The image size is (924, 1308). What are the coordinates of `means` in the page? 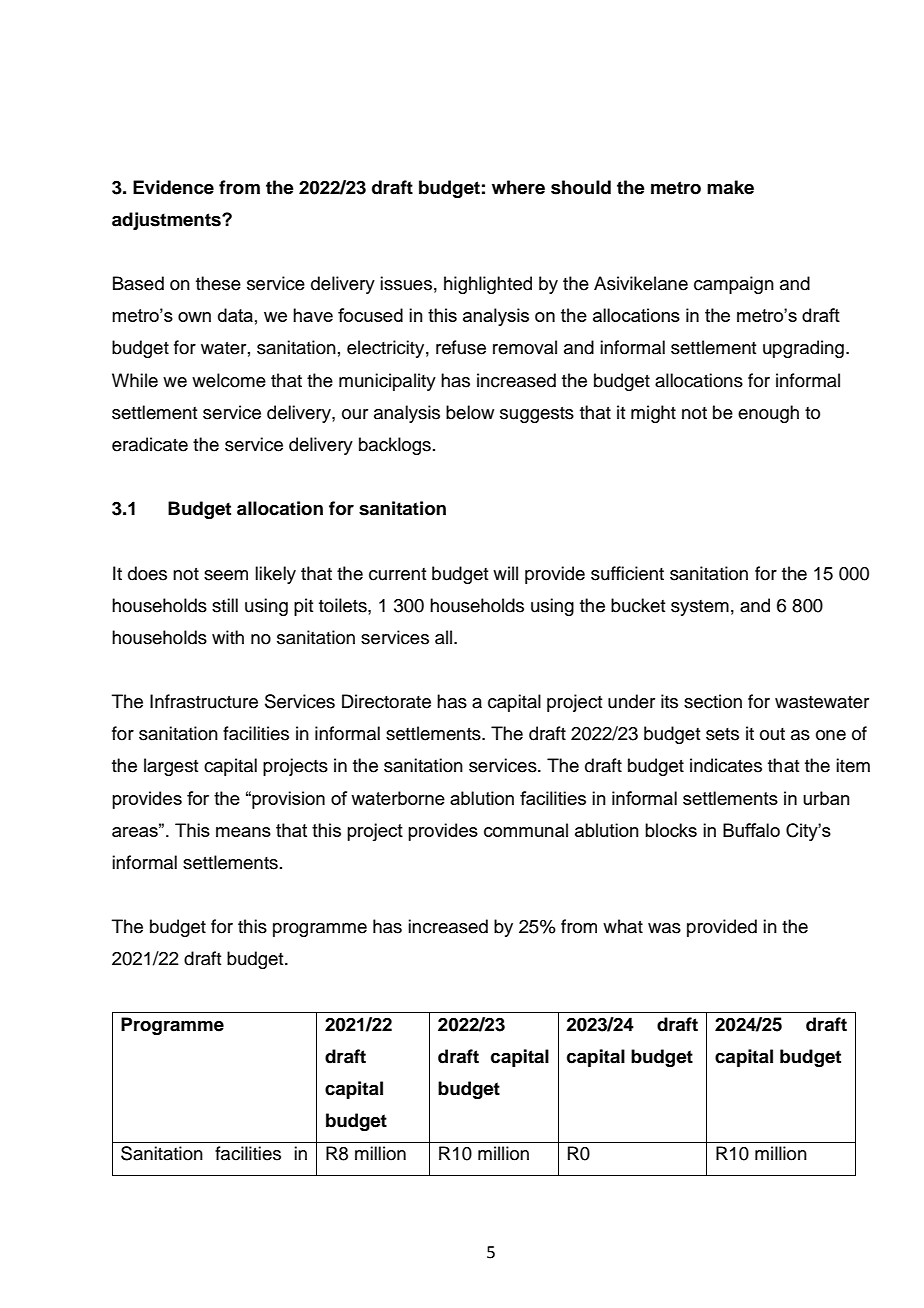 It's located at (243, 832).
